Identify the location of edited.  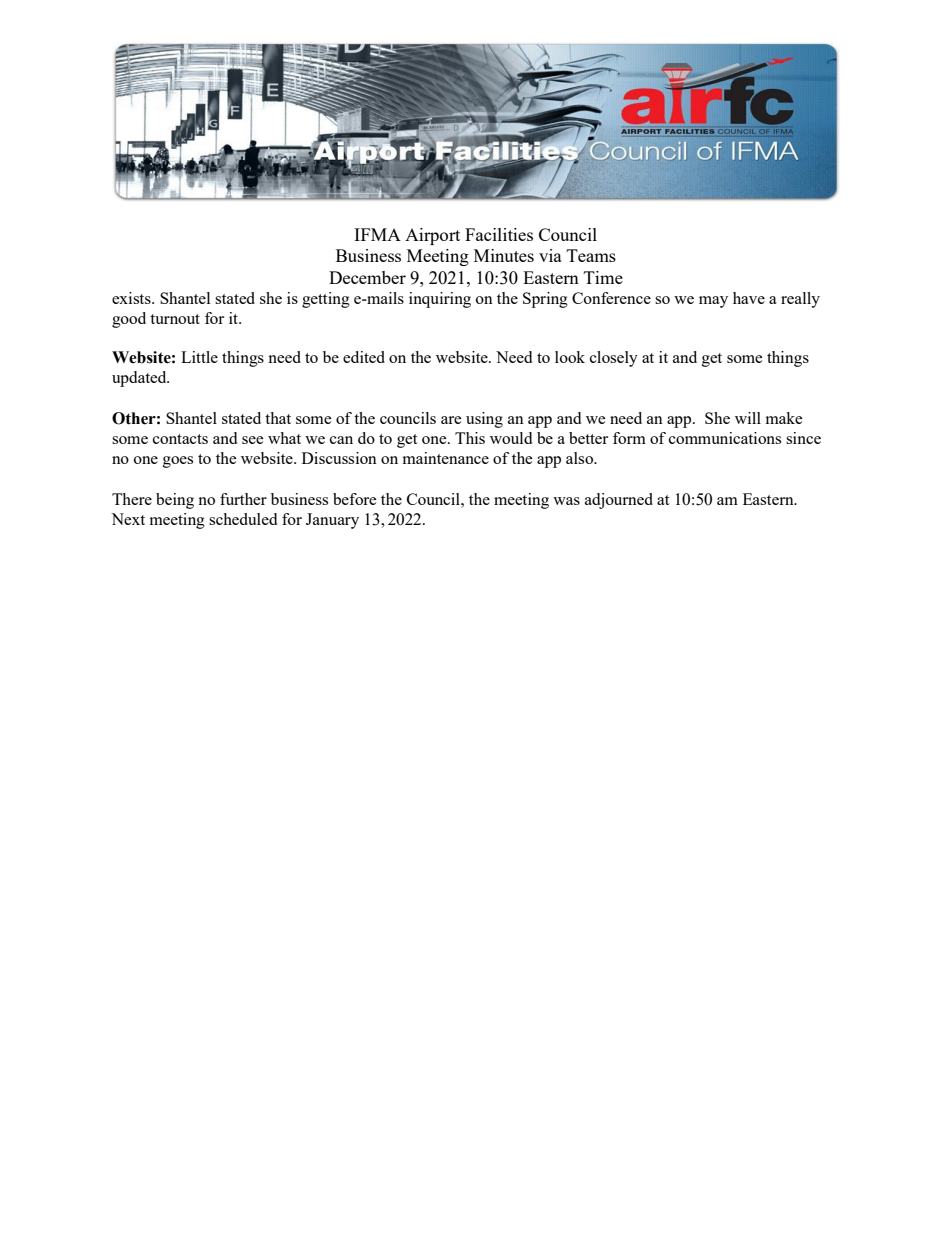
(364, 357).
